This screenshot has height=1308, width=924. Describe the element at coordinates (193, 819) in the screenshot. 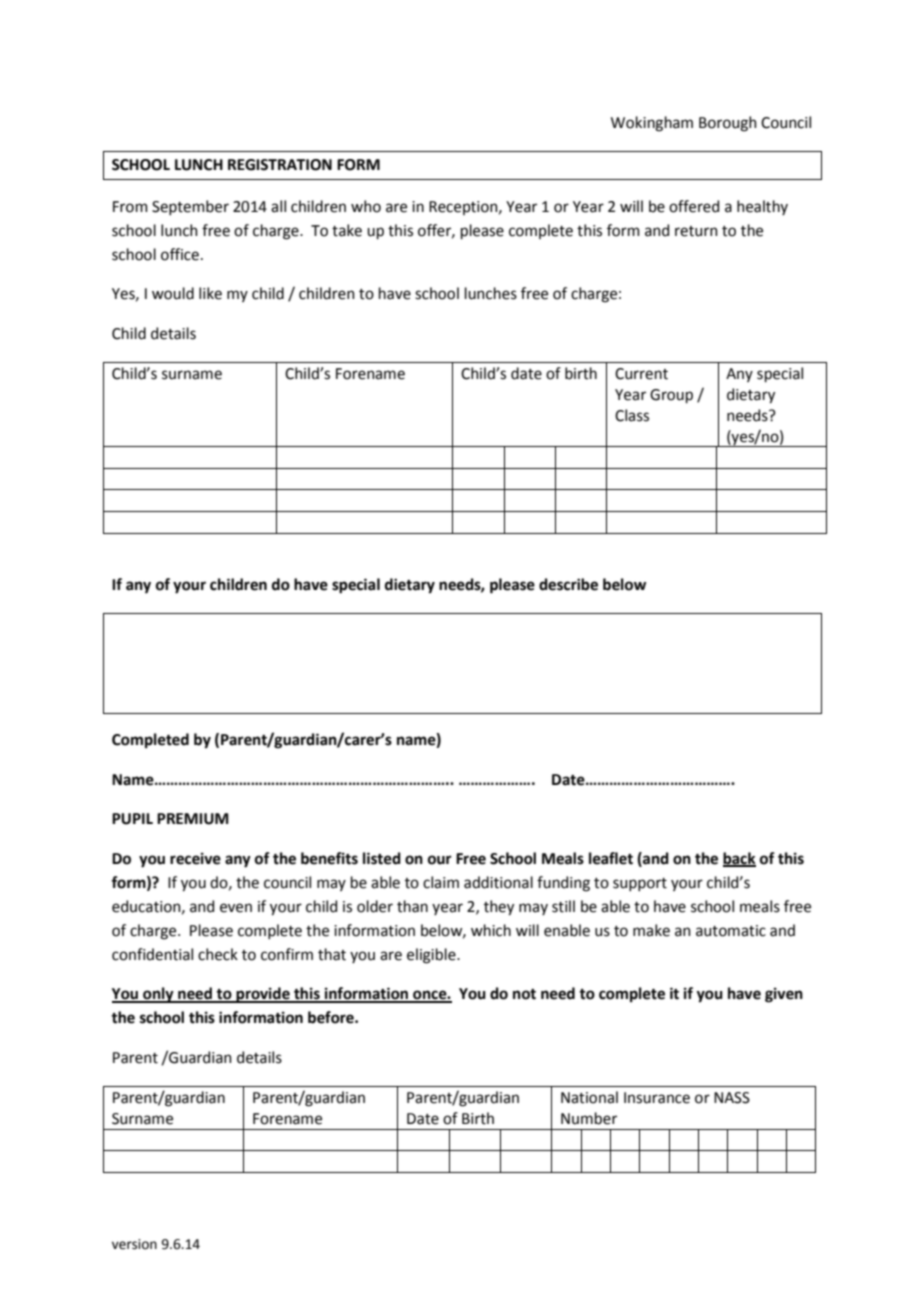

I see `PREMIUM` at that location.
